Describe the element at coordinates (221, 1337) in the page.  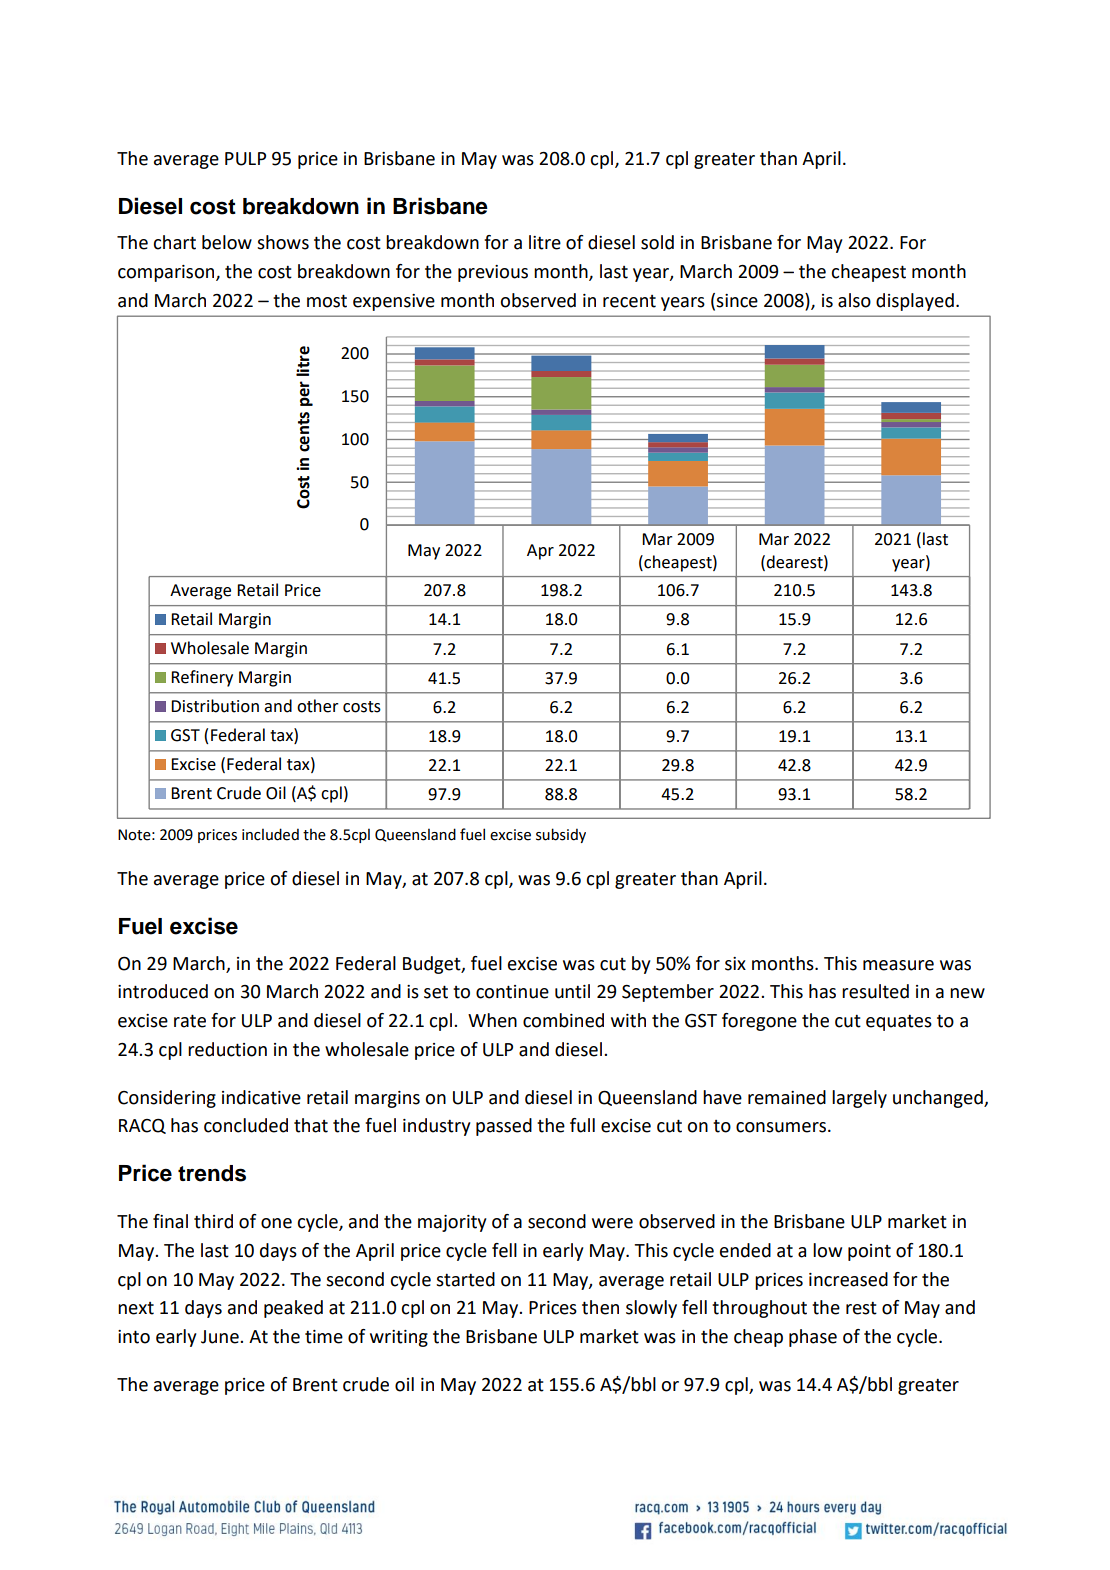
I see `June` at that location.
